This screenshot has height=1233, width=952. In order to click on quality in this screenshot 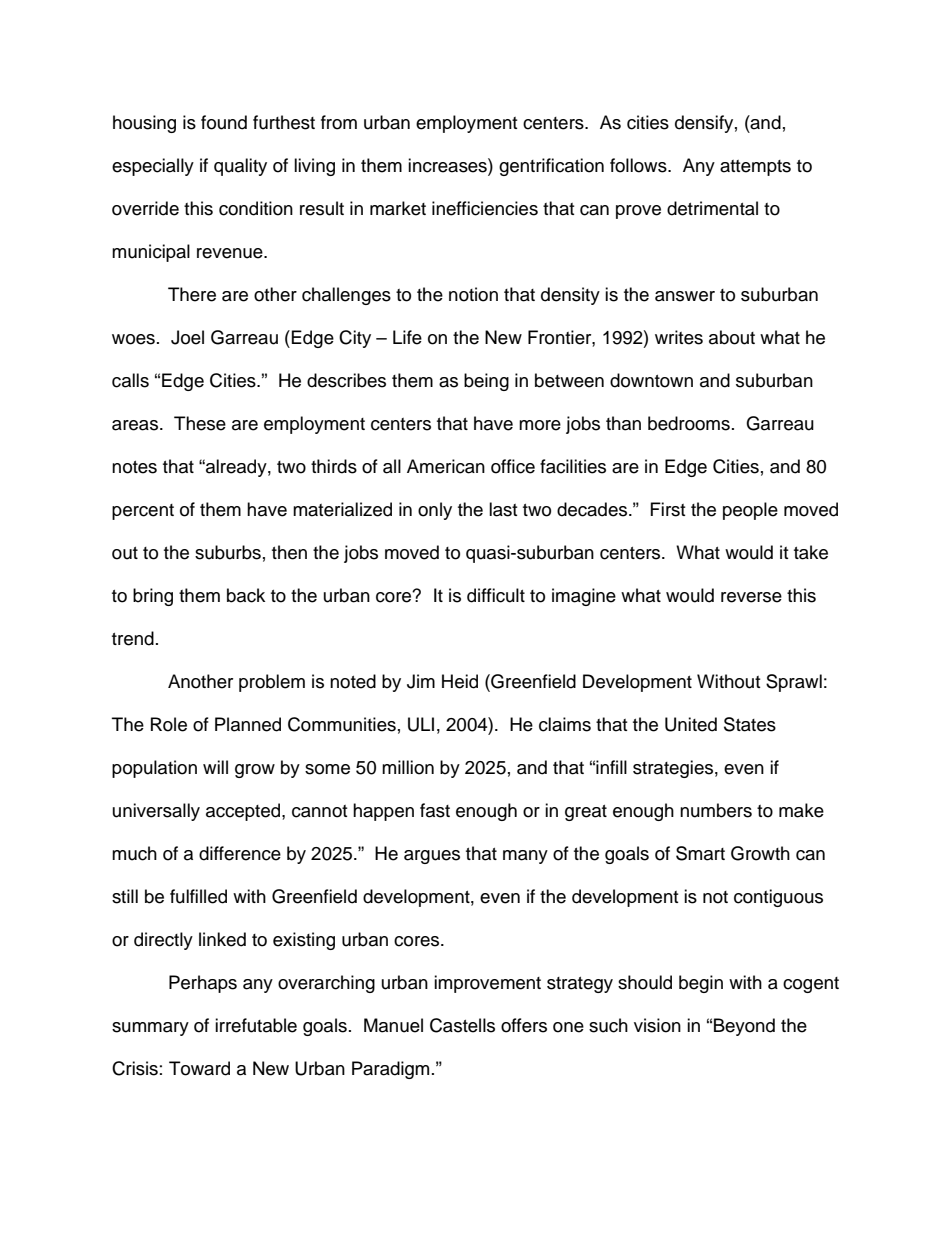, I will do `click(240, 167)`.
